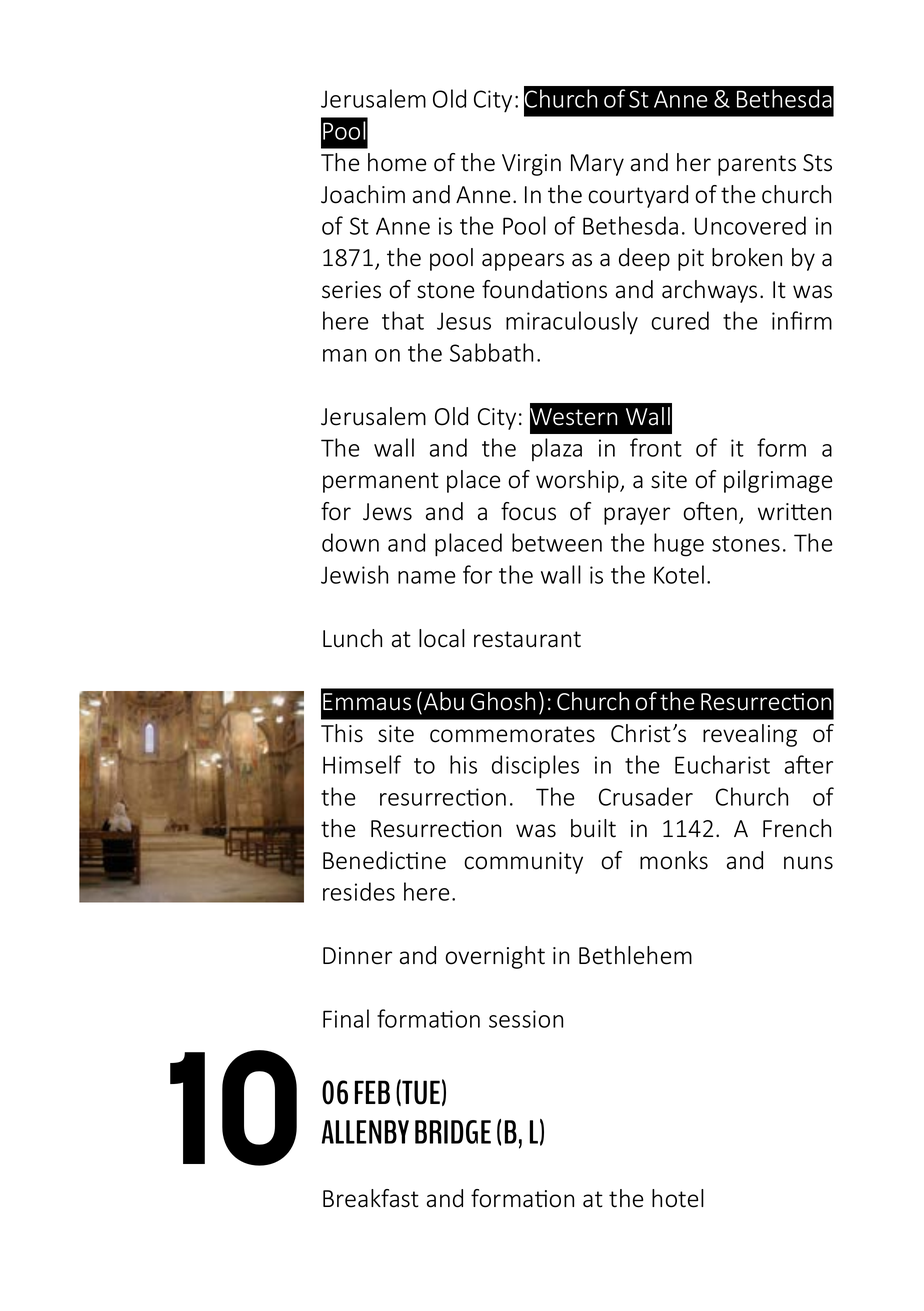 The width and height of the screenshot is (924, 1311). Describe the element at coordinates (371, 1198) in the screenshot. I see `Breakfast` at that location.
